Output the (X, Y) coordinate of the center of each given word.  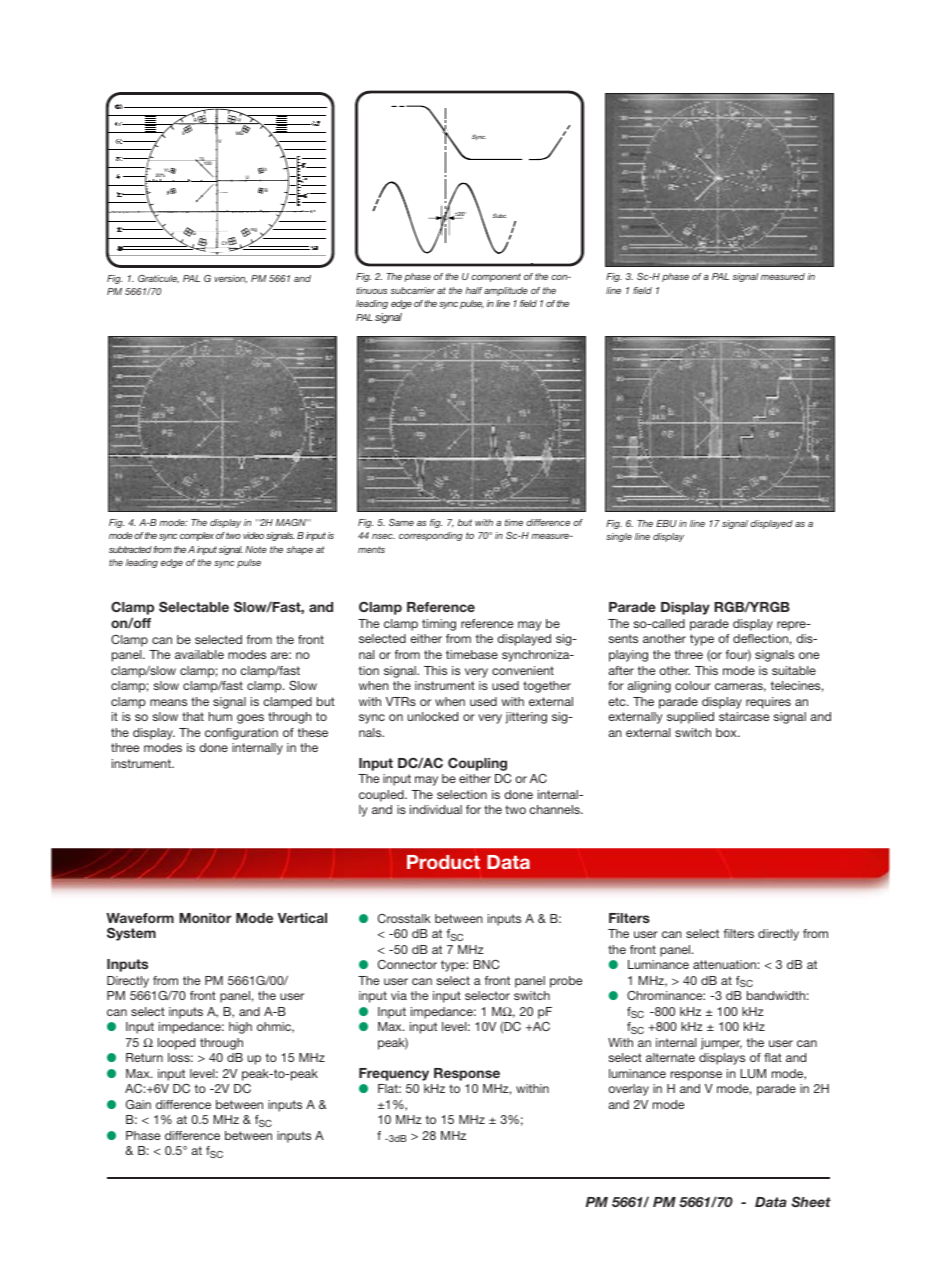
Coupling (477, 764)
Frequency (394, 1074)
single (619, 537)
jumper (721, 1044)
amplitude (506, 291)
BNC (486, 964)
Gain (138, 1104)
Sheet (811, 1201)
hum (220, 716)
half (474, 290)
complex (197, 536)
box (727, 732)
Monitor (205, 918)
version (230, 279)
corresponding (431, 536)
